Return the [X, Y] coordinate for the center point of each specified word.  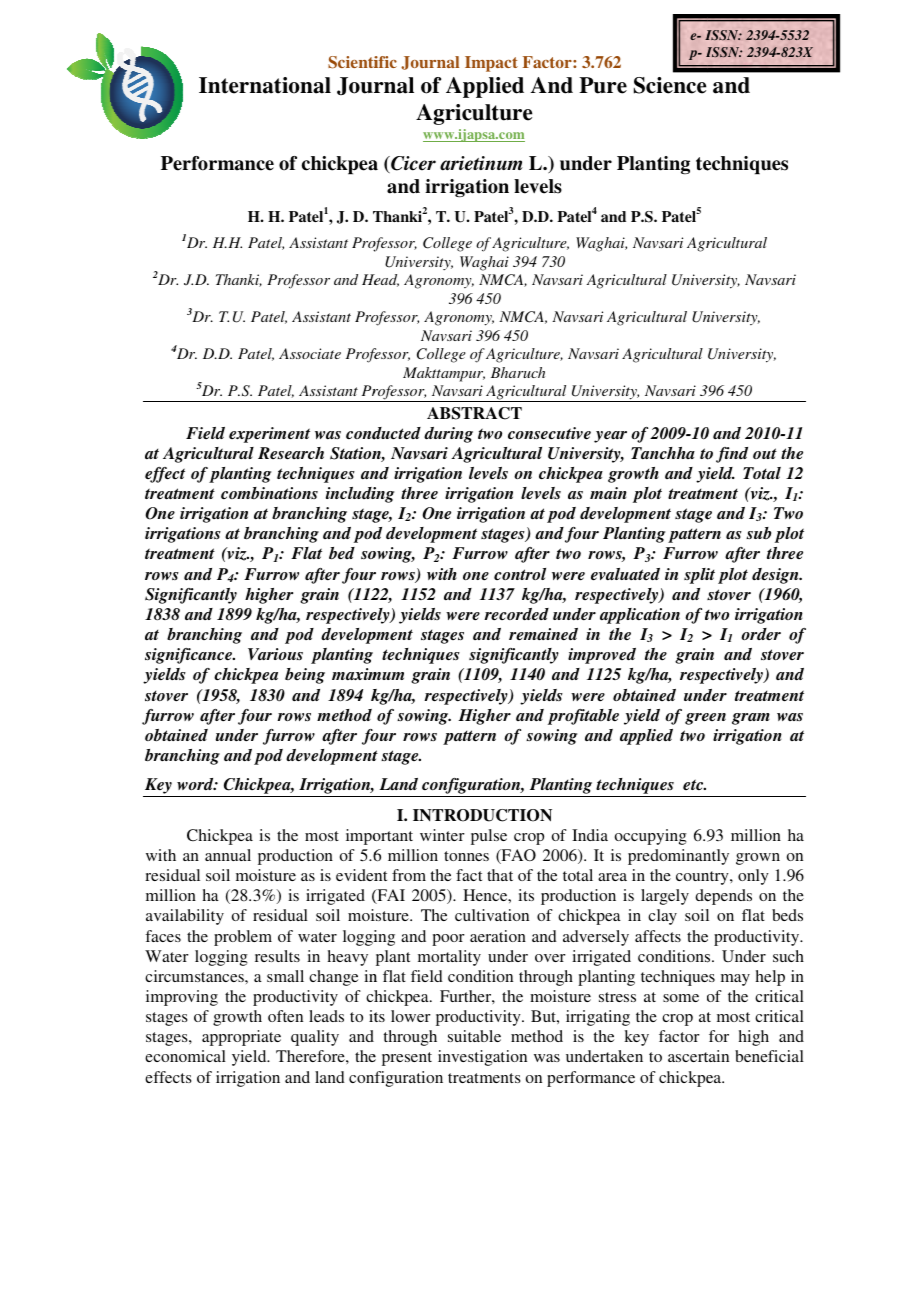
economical [185, 1056]
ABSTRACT [474, 413]
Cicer [412, 164]
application [640, 616]
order [761, 634]
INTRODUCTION [482, 815]
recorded [516, 614]
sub [758, 533]
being [305, 676]
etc [694, 784]
